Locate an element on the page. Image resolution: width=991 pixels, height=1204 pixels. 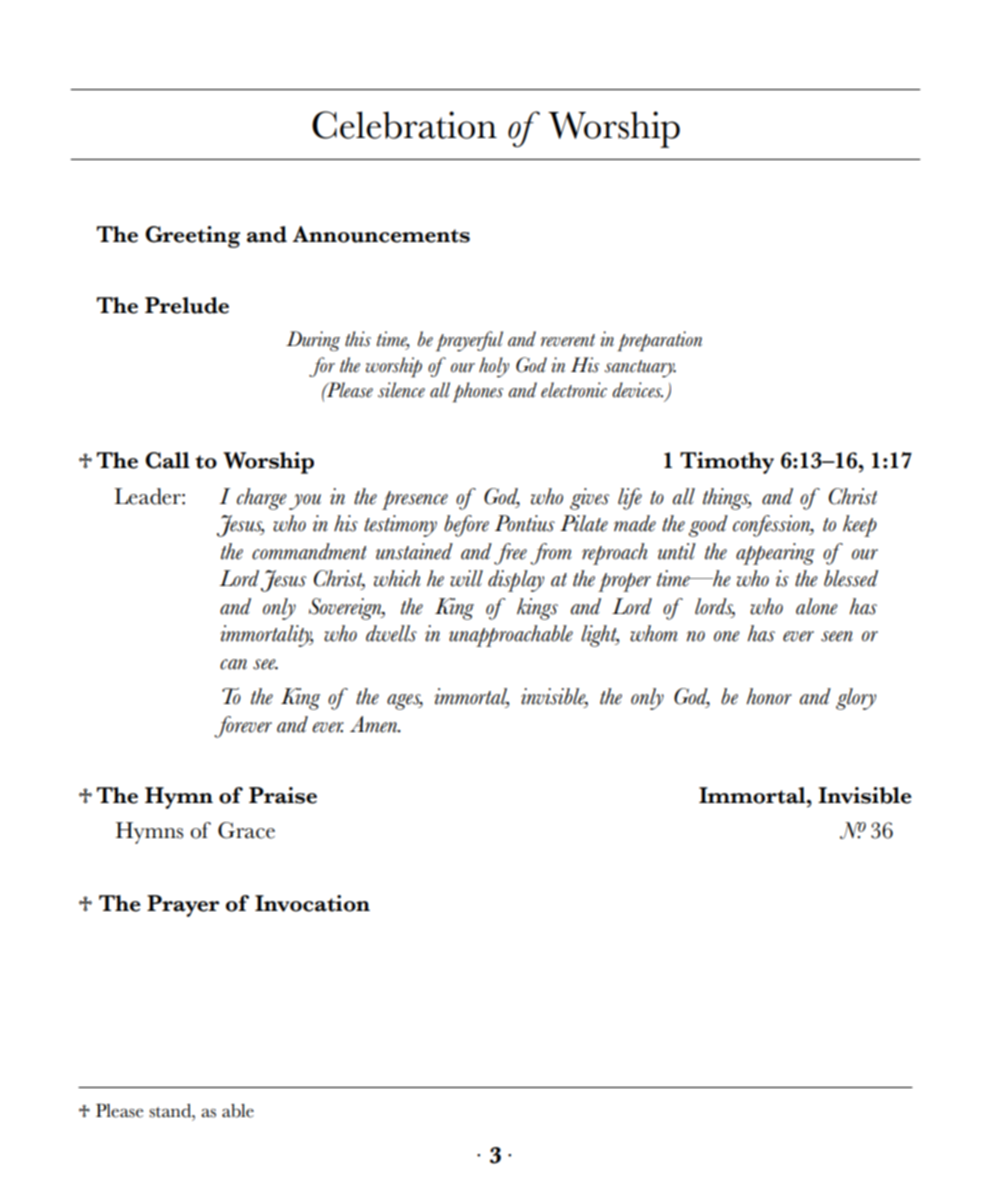
preparation is located at coordinates (659, 341).
